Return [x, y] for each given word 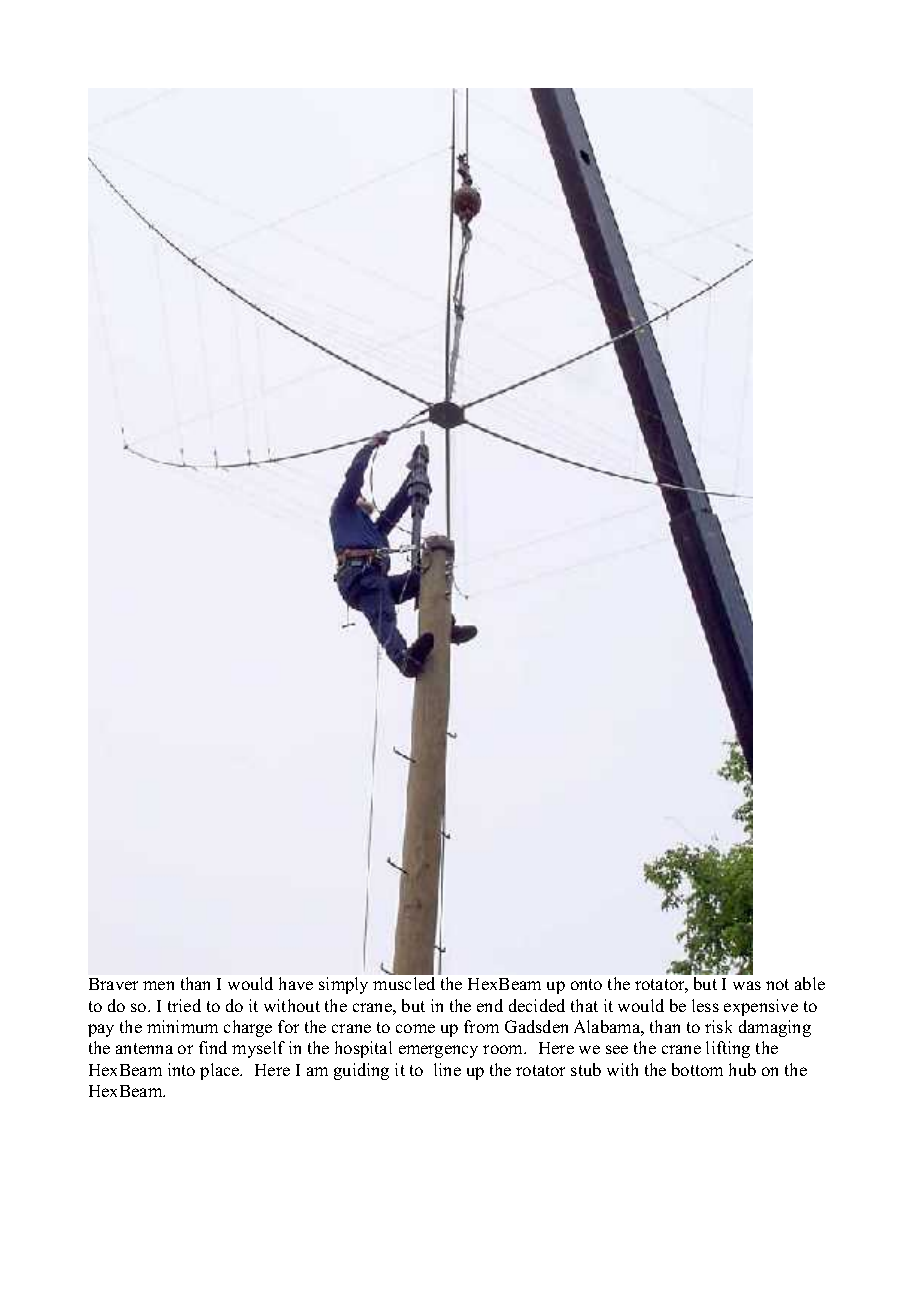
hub [742, 1069]
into [181, 1069]
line [447, 1069]
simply [343, 985]
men [158, 985]
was [747, 985]
